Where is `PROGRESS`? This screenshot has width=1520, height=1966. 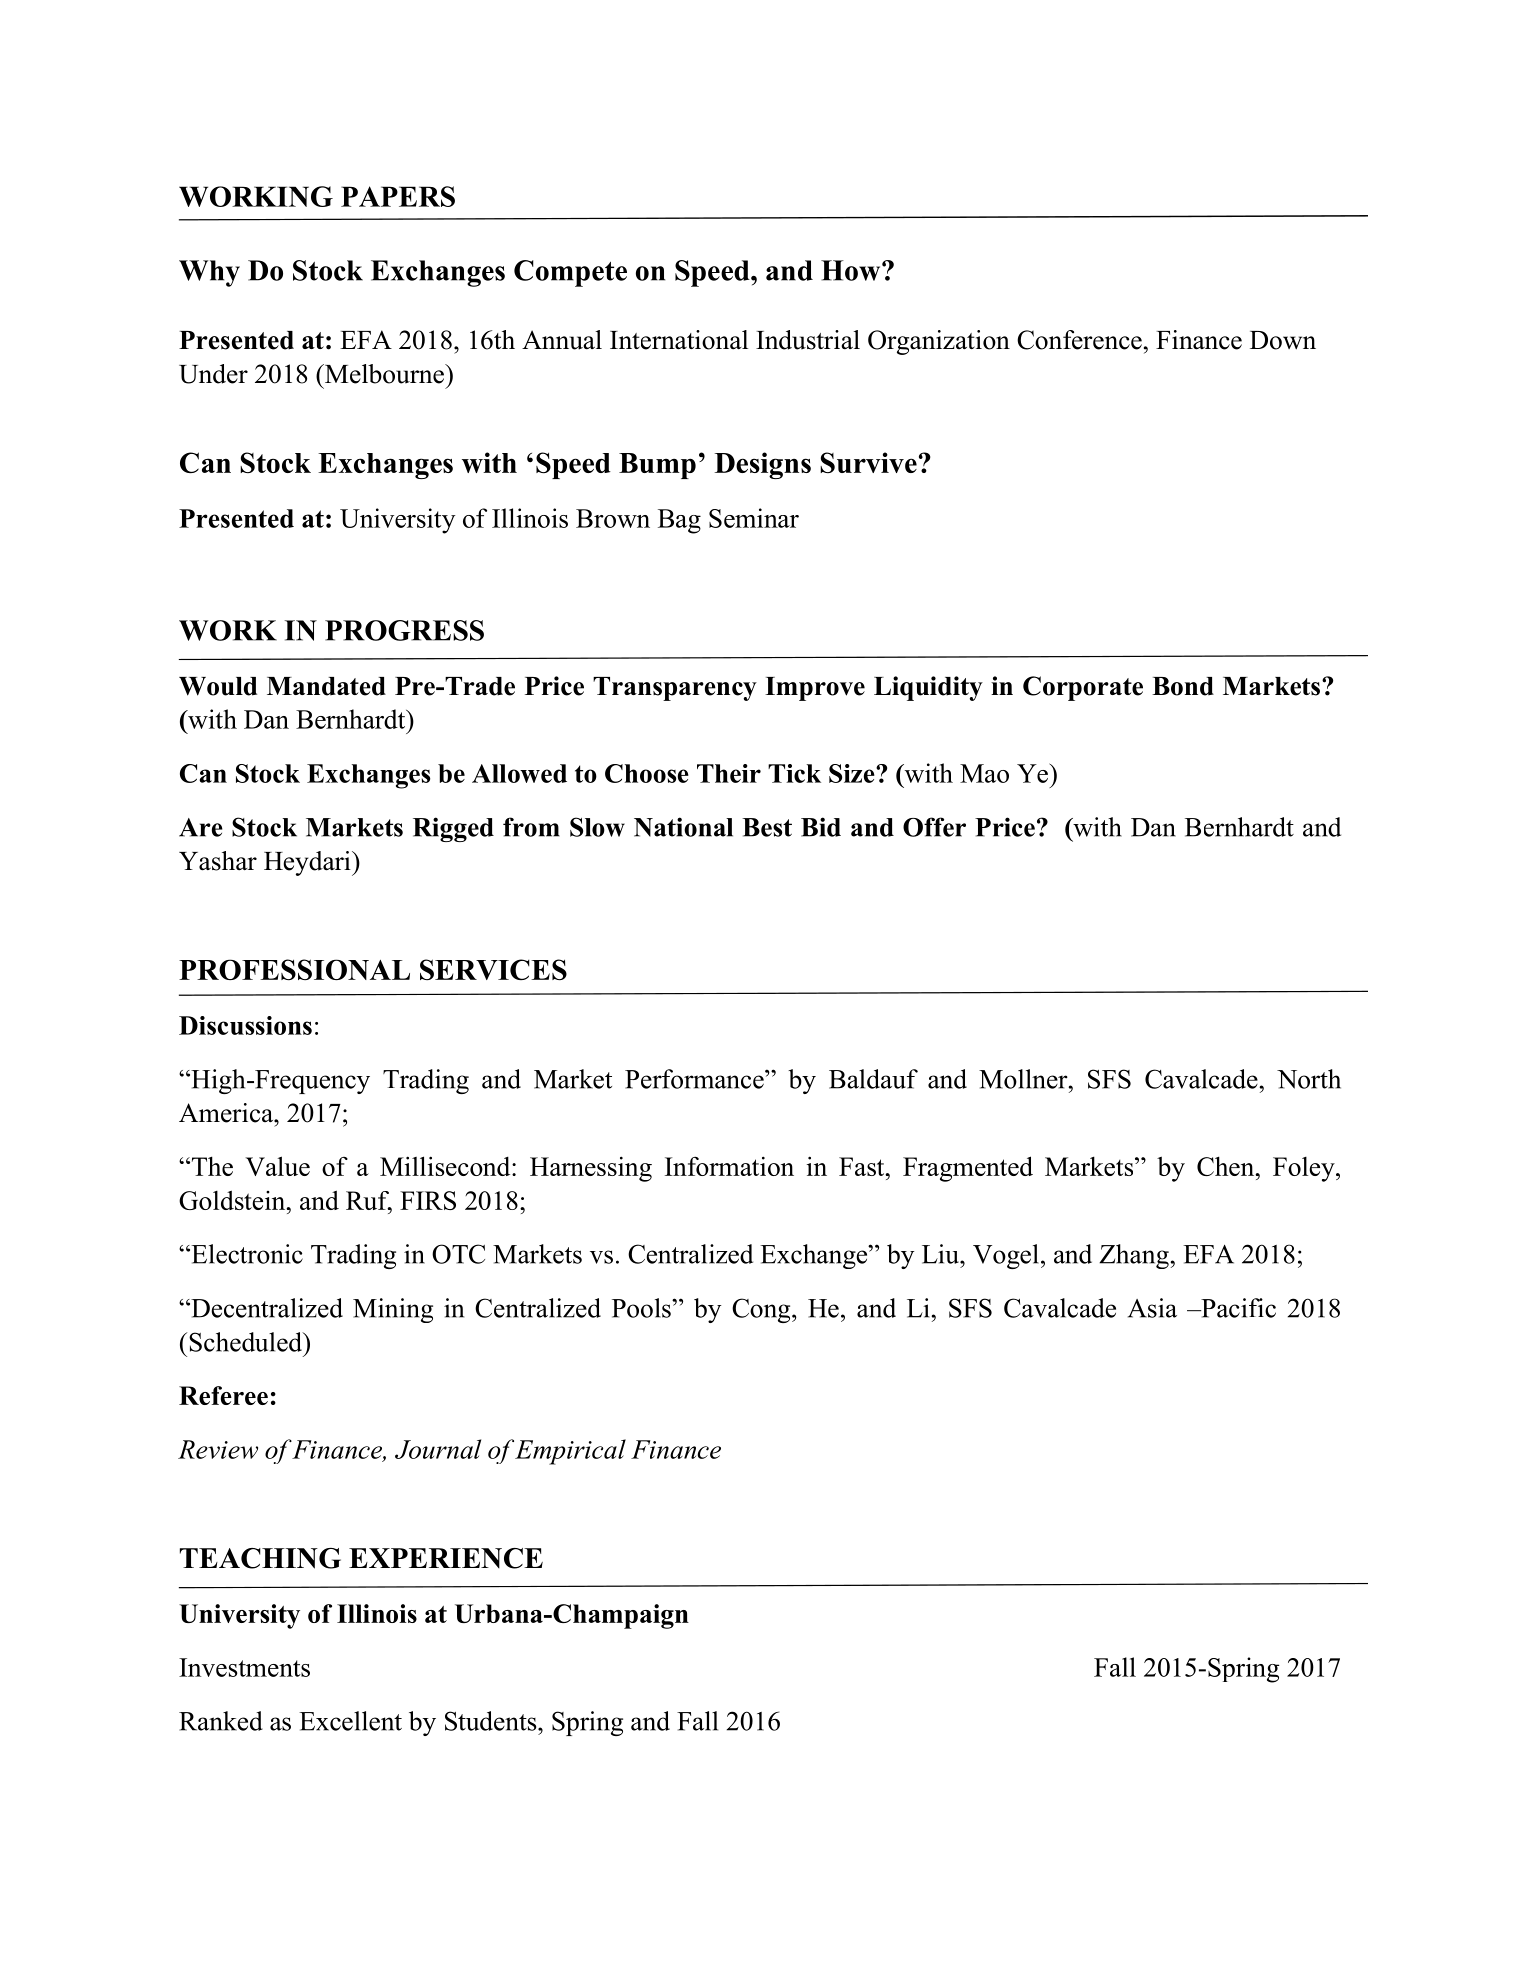
PROGRESS is located at coordinates (404, 630).
